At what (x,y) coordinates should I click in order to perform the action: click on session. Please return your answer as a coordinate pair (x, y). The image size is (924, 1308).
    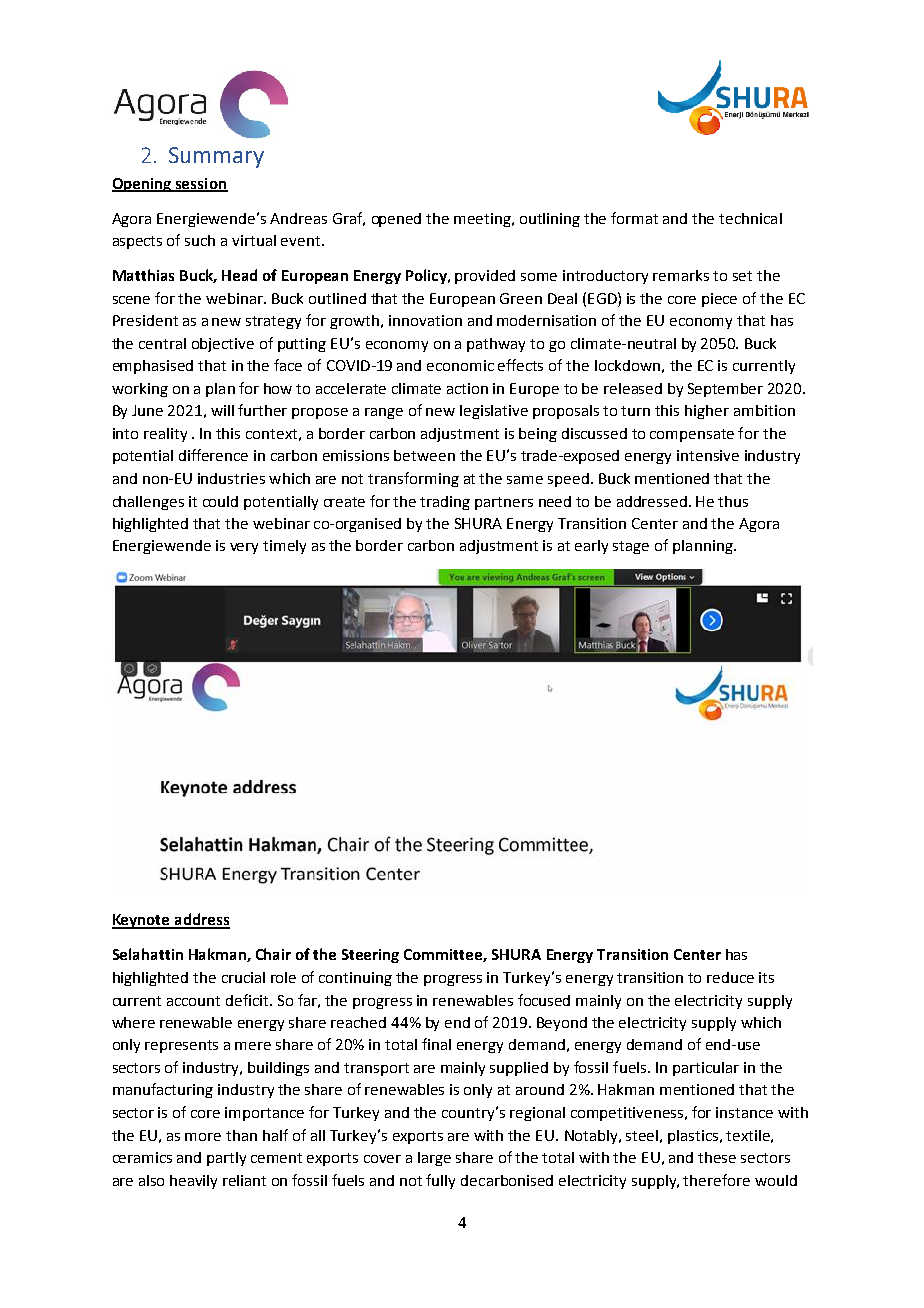
    Looking at the image, I should click on (201, 184).
